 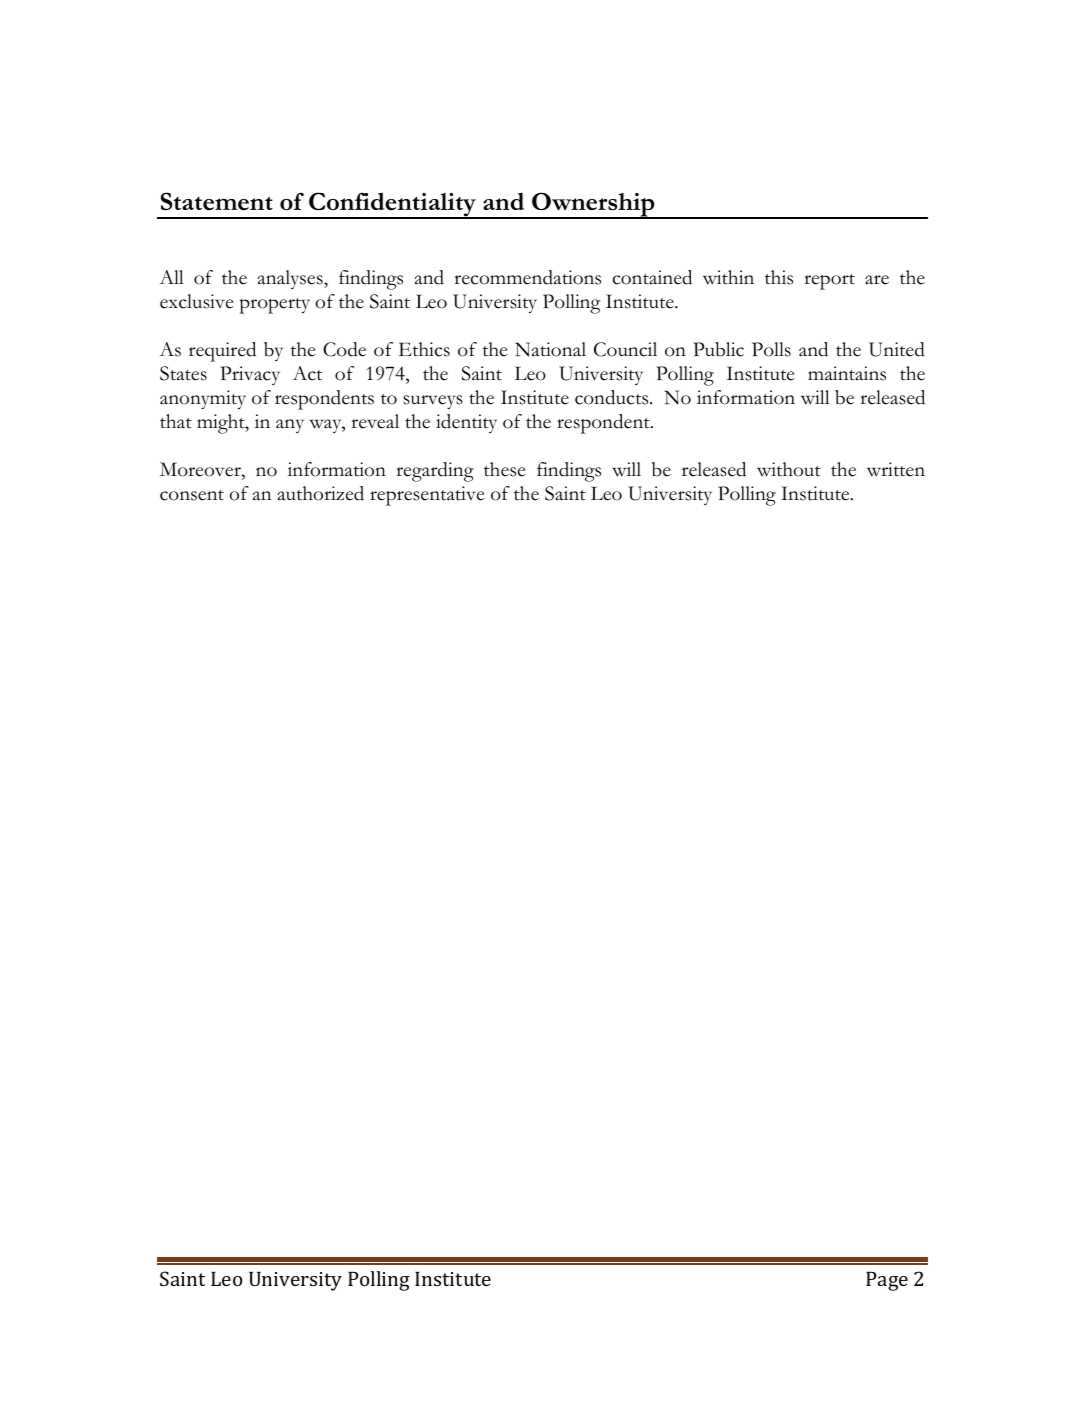 I want to click on written, so click(x=896, y=469).
